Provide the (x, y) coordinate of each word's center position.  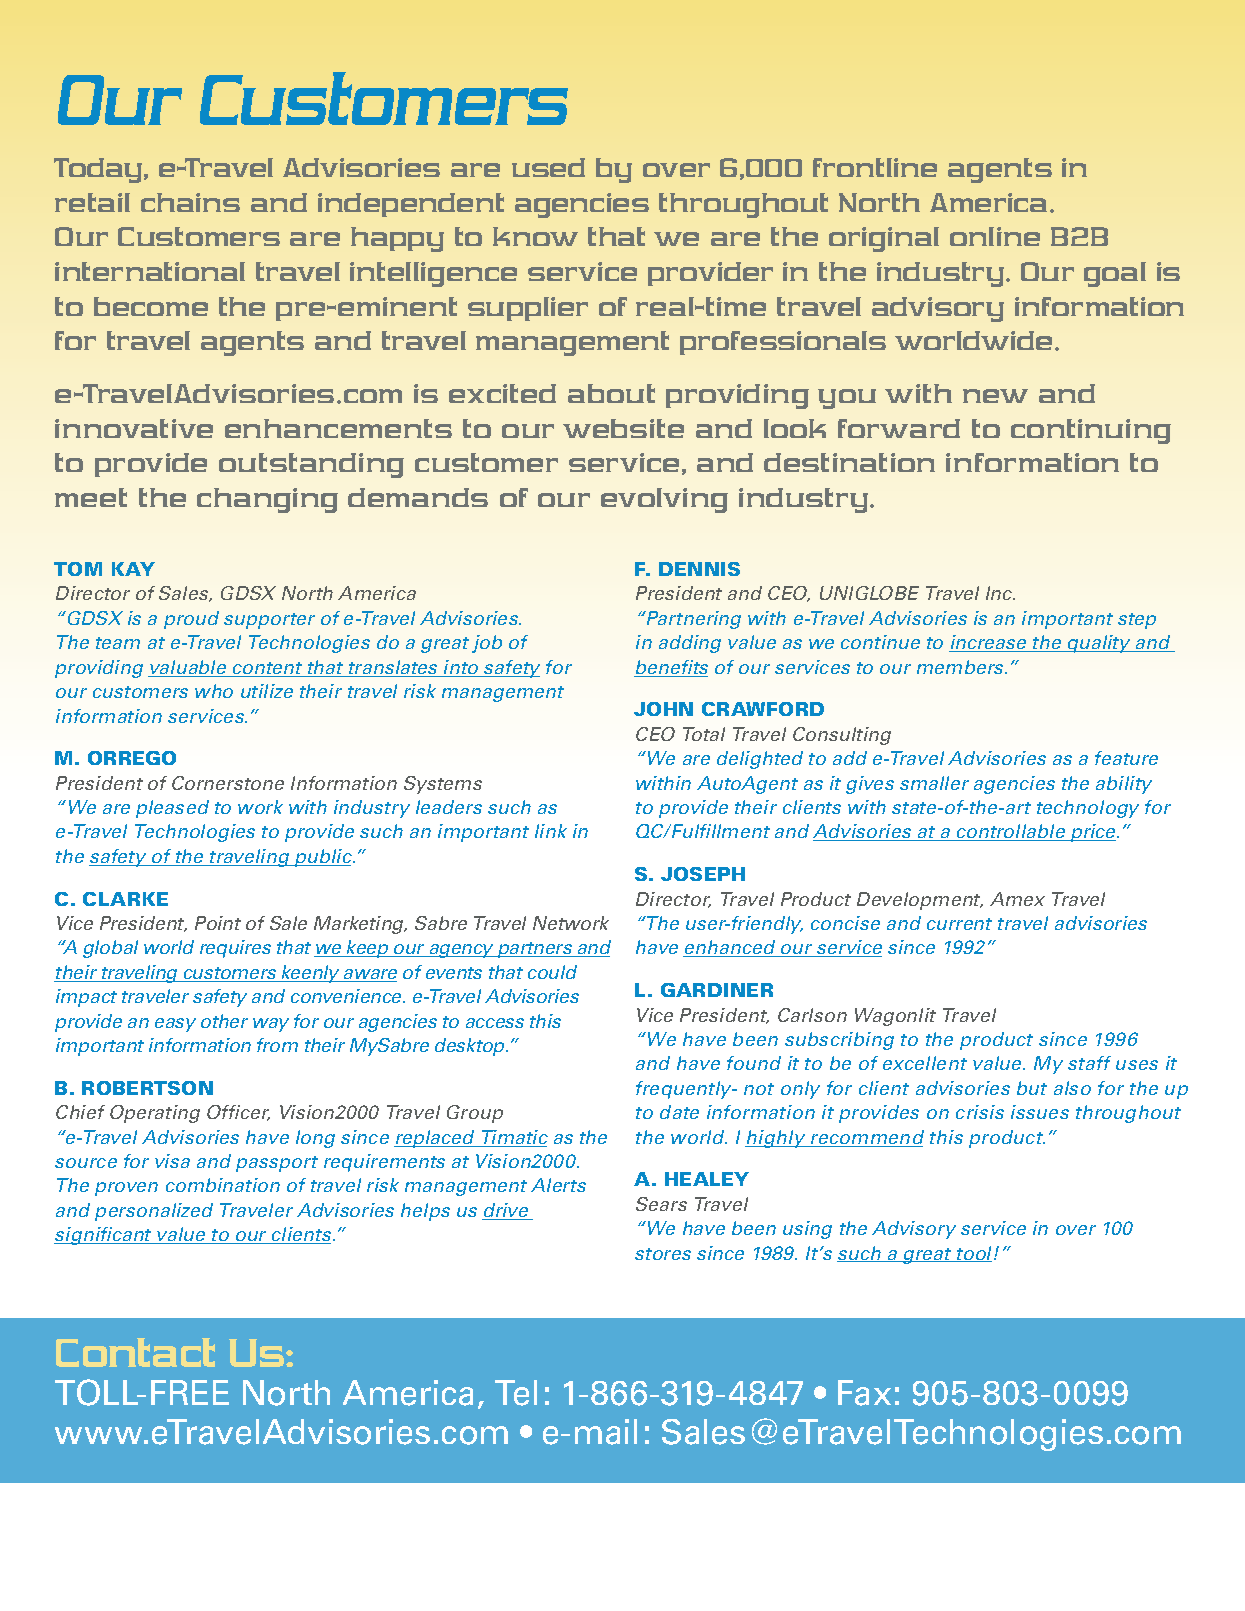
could (552, 972)
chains (190, 202)
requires (235, 949)
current (959, 924)
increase (989, 643)
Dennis (699, 569)
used (548, 167)
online (995, 236)
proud (191, 620)
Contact (135, 1352)
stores (663, 1254)
